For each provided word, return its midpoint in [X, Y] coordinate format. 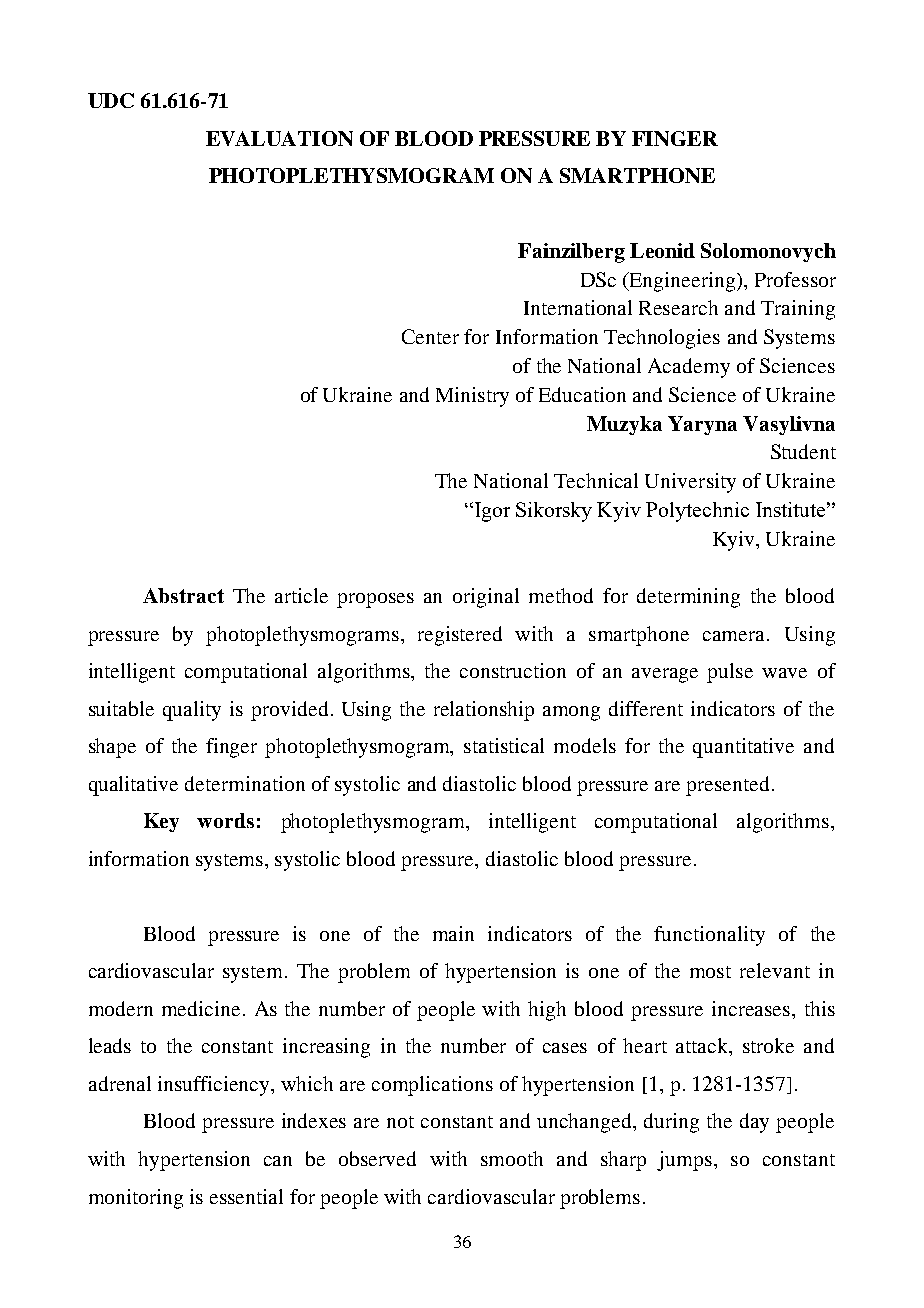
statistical [504, 745]
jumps [686, 1161]
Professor [795, 279]
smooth [512, 1158]
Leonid [662, 250]
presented [729, 786]
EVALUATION [279, 138]
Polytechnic [697, 512]
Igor [491, 512]
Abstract [183, 595]
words [225, 820]
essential [246, 1196]
